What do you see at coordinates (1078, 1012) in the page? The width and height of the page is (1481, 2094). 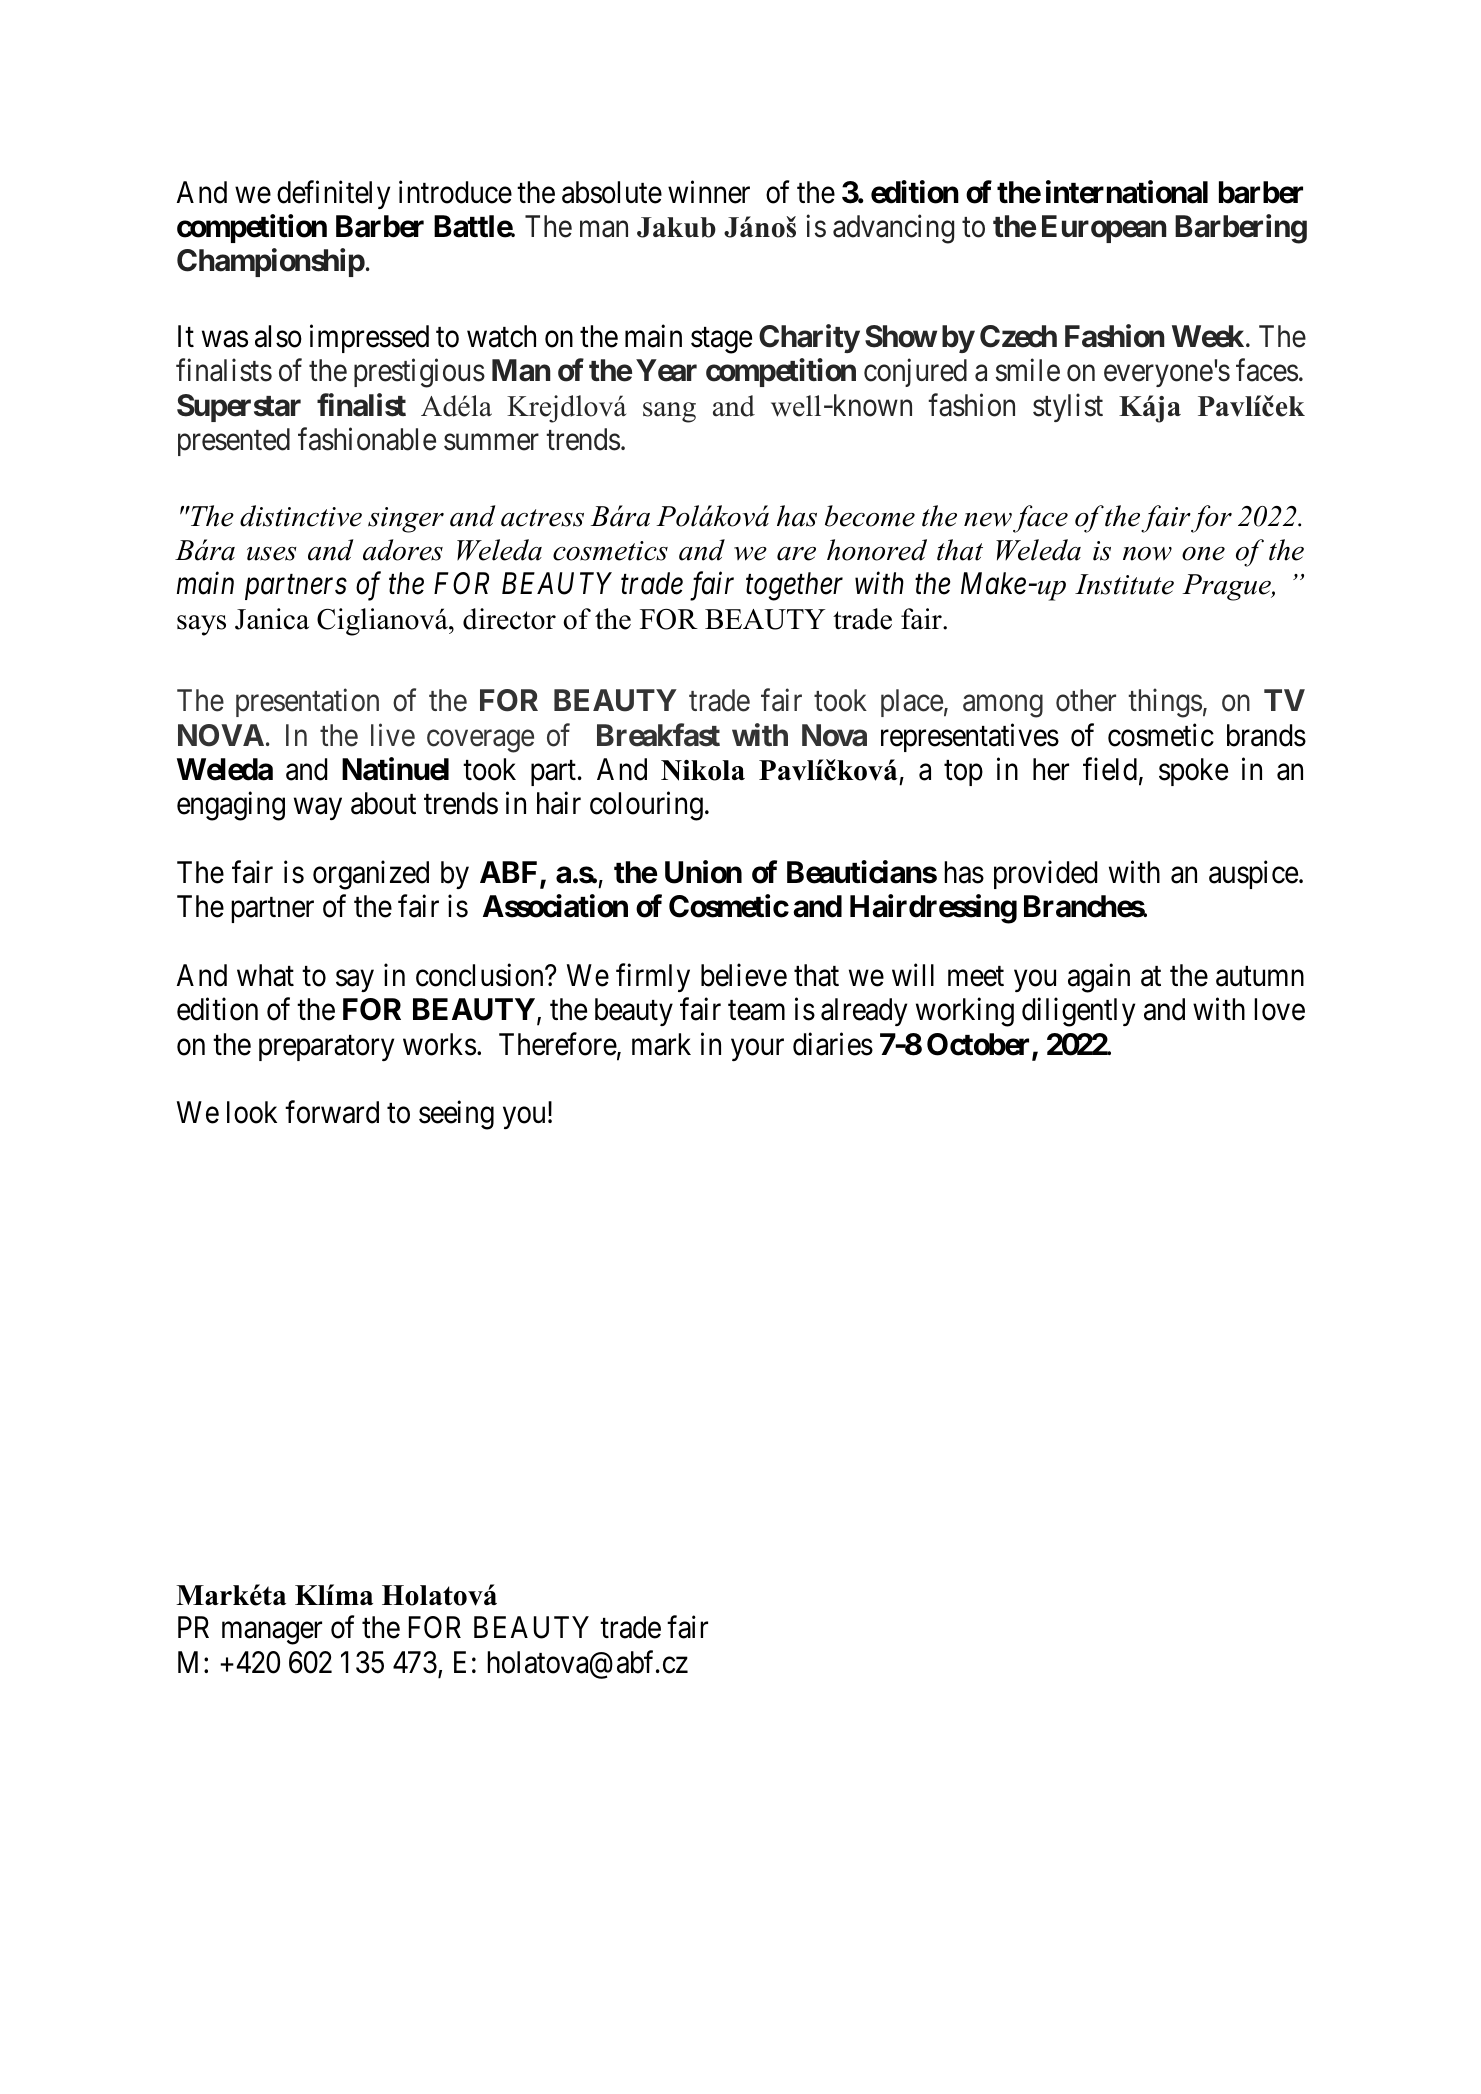 I see `diligently` at bounding box center [1078, 1012].
